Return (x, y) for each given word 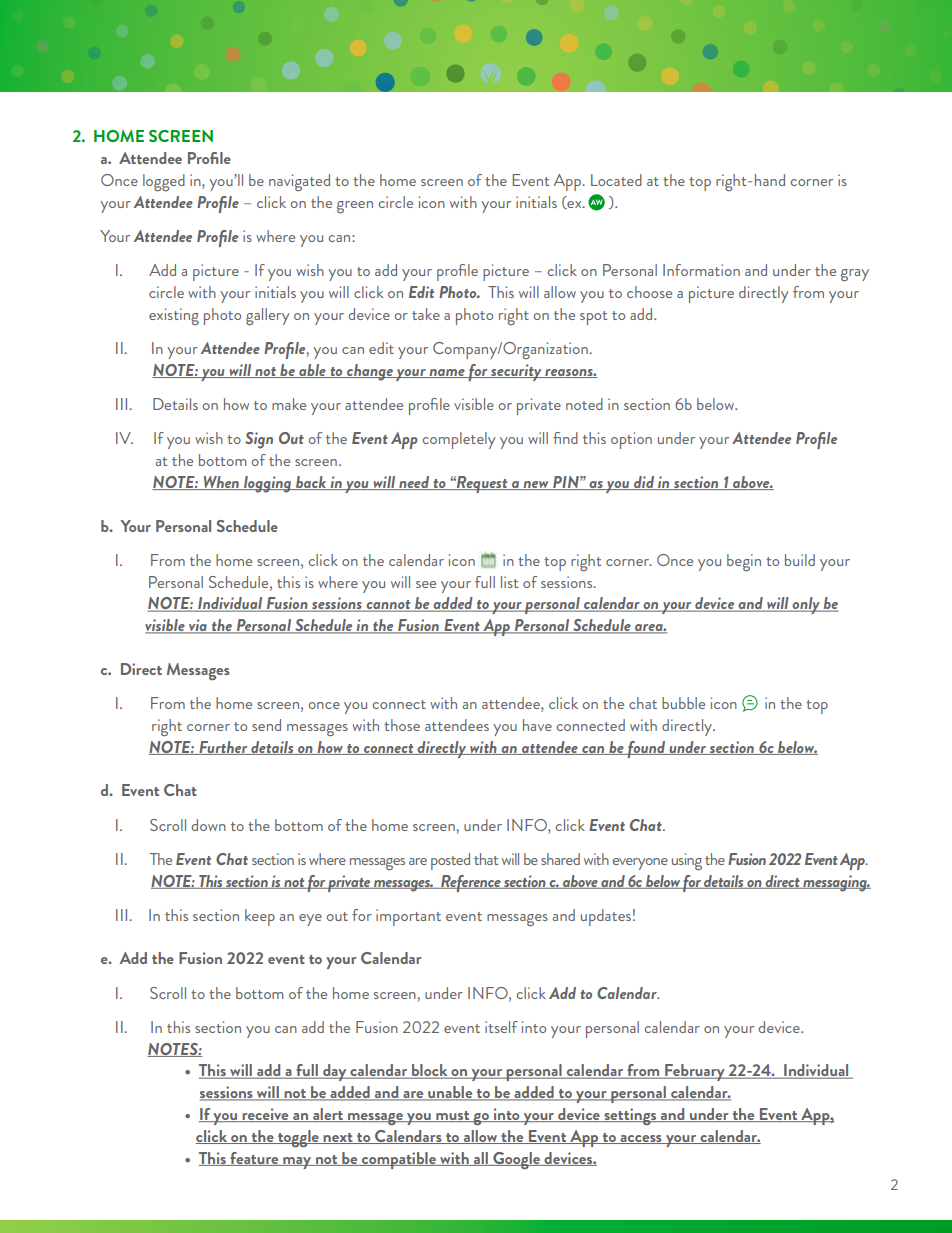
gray (855, 275)
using (687, 861)
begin (744, 562)
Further (223, 748)
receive (265, 1115)
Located (616, 180)
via (198, 626)
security (516, 372)
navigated (299, 182)
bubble (683, 703)
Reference (471, 883)
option (631, 440)
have (537, 725)
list (509, 582)
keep (260, 917)
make (289, 404)
